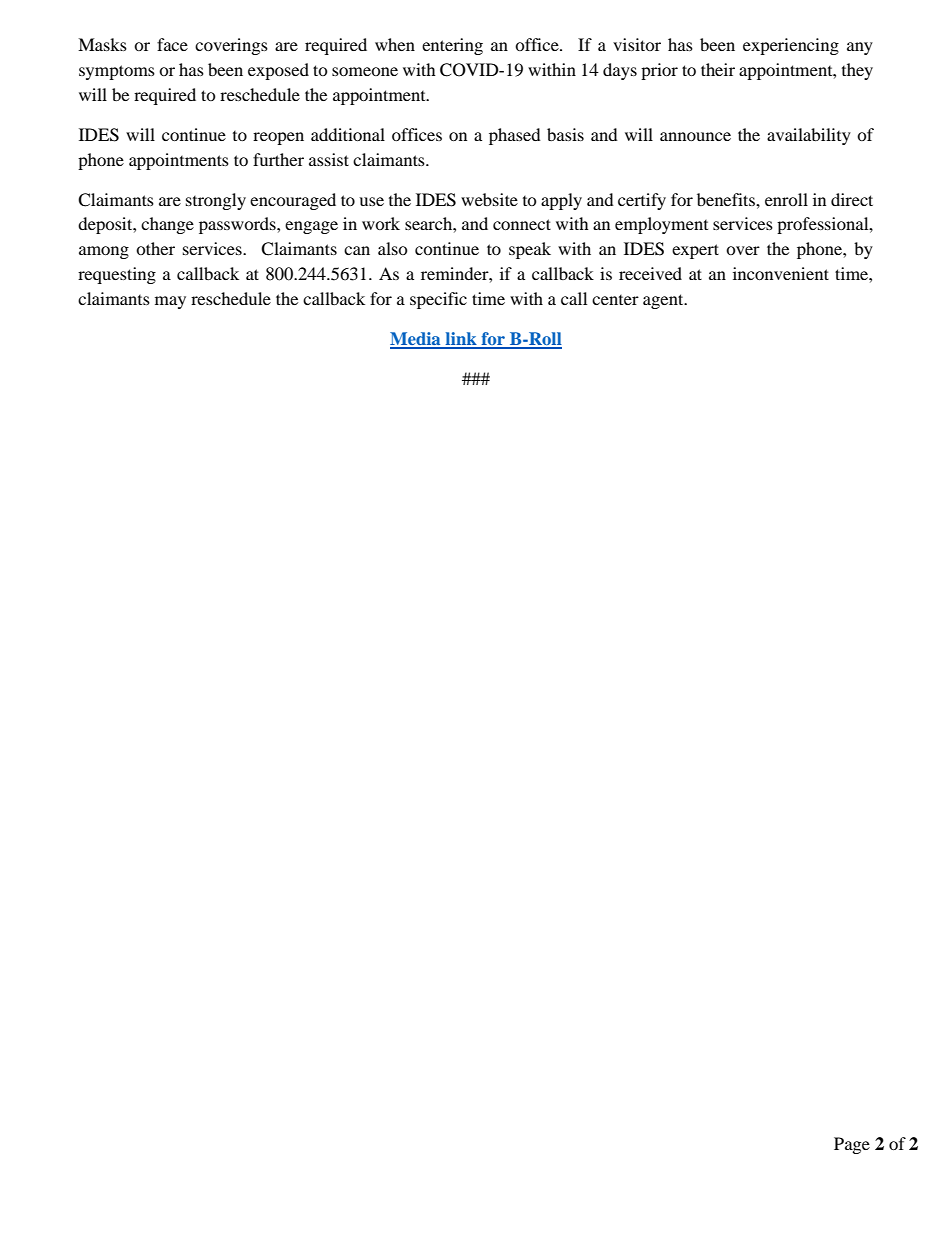 The width and height of the image is (952, 1233). What do you see at coordinates (852, 1145) in the image?
I see `Page` at bounding box center [852, 1145].
